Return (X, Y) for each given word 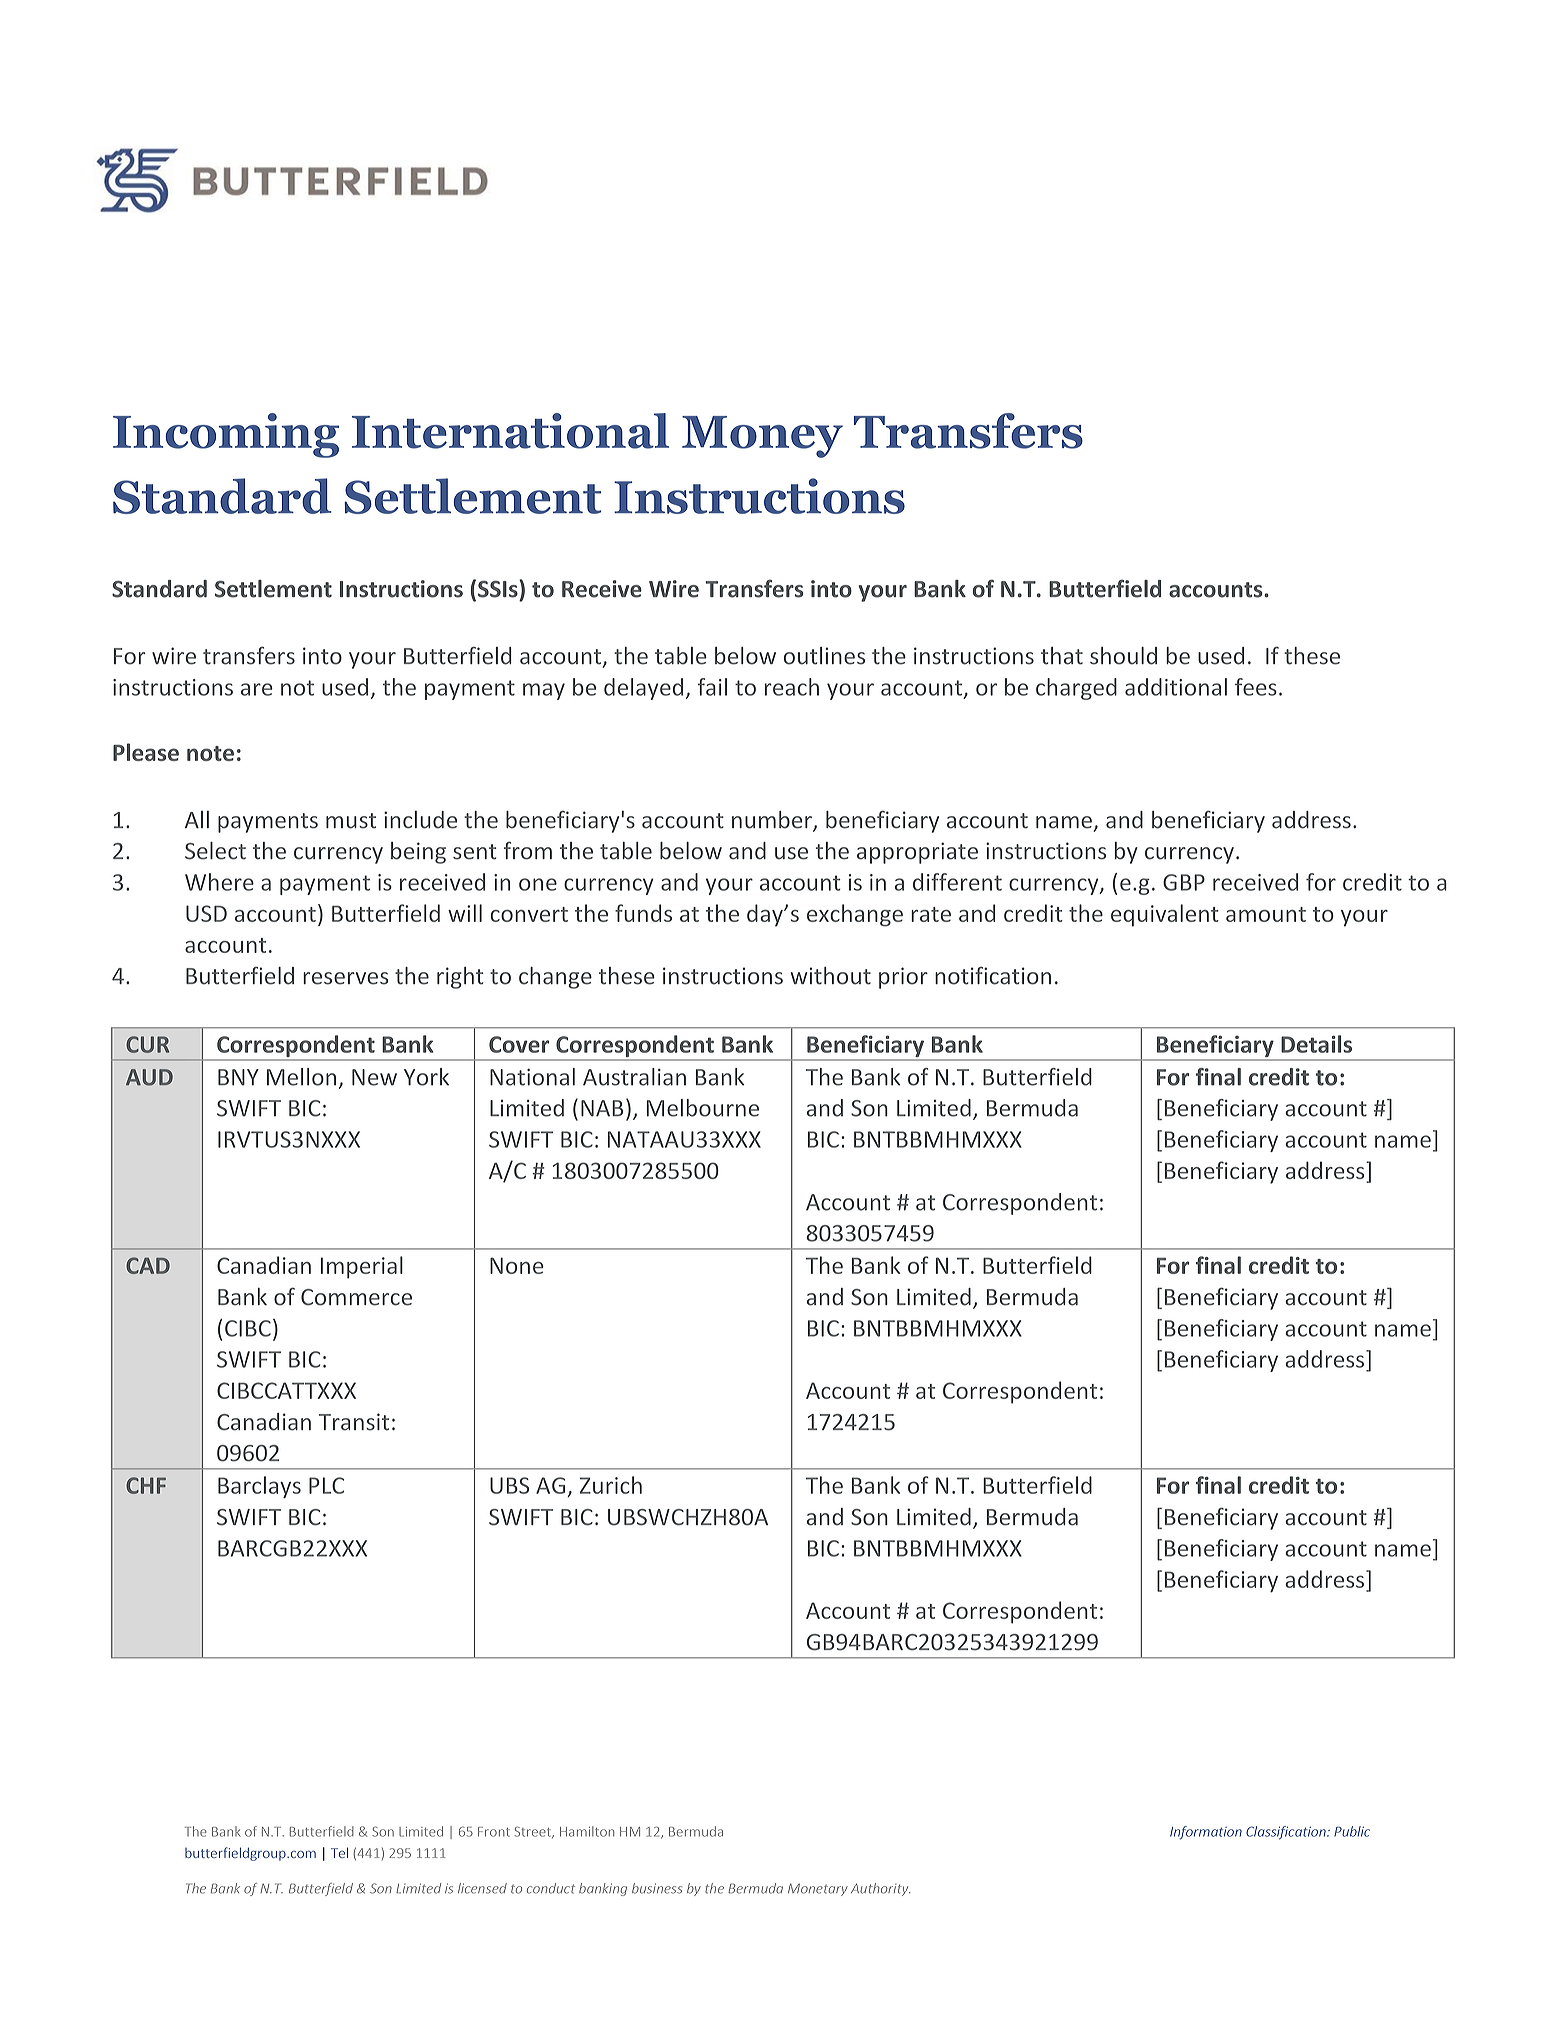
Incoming (226, 435)
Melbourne (702, 1108)
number (773, 821)
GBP (1184, 882)
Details (1316, 1044)
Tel (339, 1852)
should (1123, 656)
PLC (326, 1485)
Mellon (301, 1077)
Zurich (611, 1485)
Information (1206, 1833)
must (351, 821)
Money (762, 437)
